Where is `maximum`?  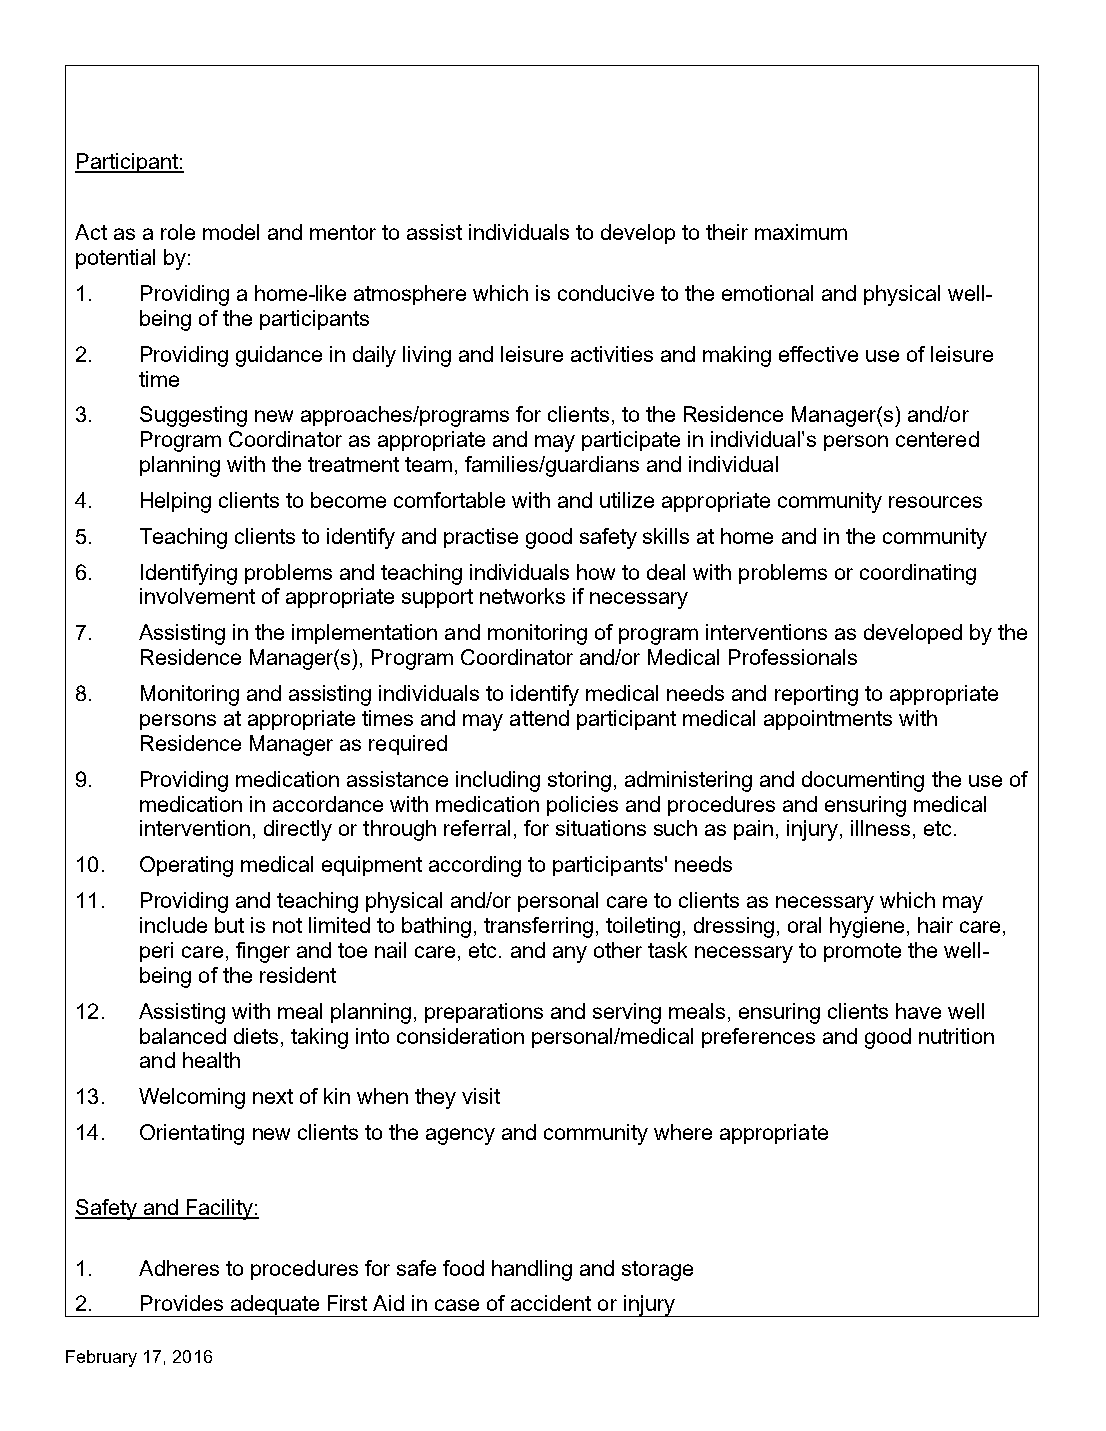 maximum is located at coordinates (801, 232).
